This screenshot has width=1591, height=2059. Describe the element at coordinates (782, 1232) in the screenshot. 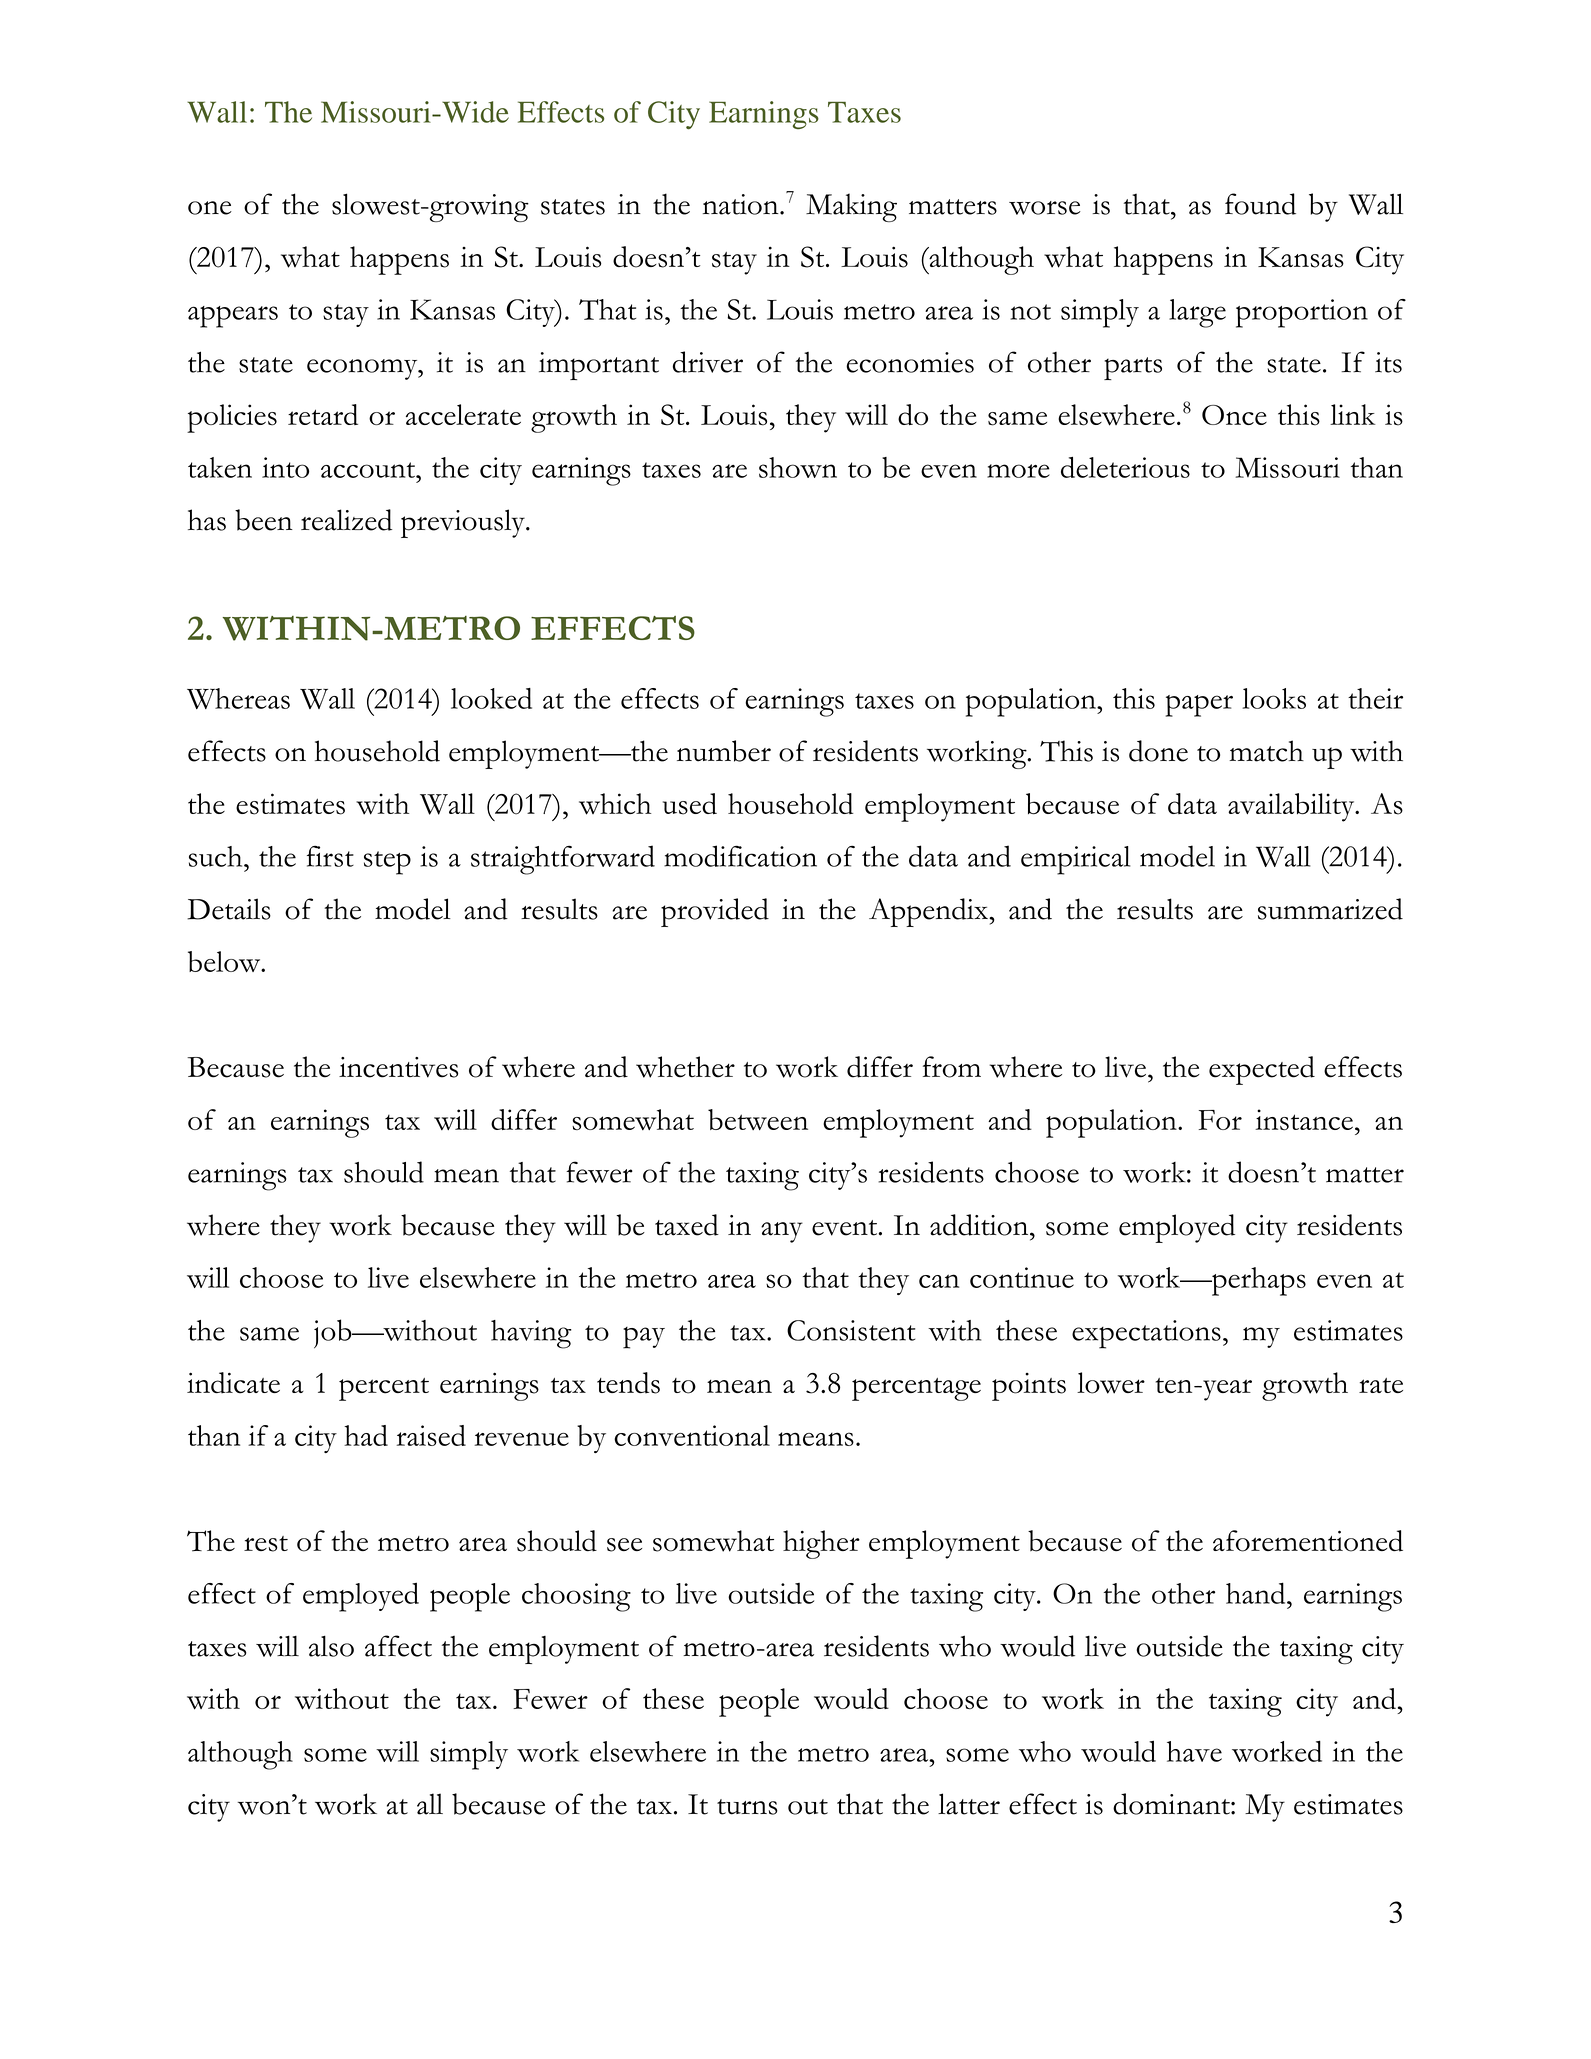

I see `any` at that location.
